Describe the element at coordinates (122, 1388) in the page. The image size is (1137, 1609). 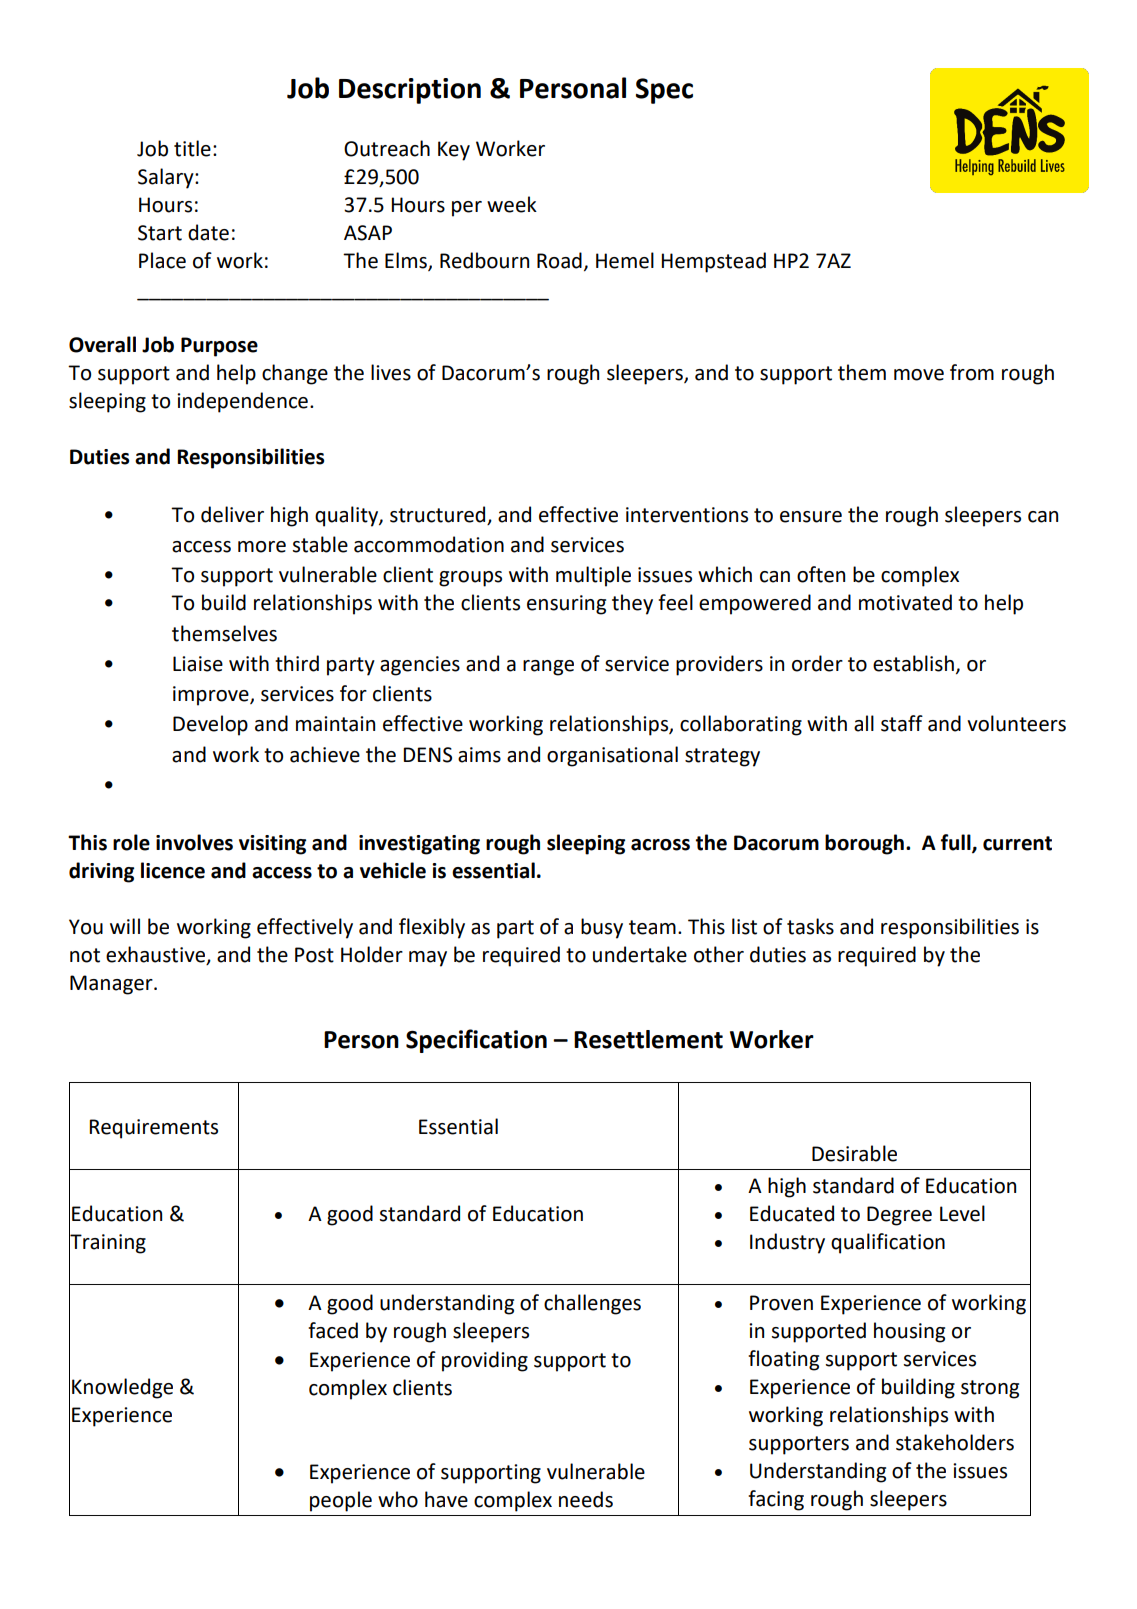
I see `Knowledge` at that location.
